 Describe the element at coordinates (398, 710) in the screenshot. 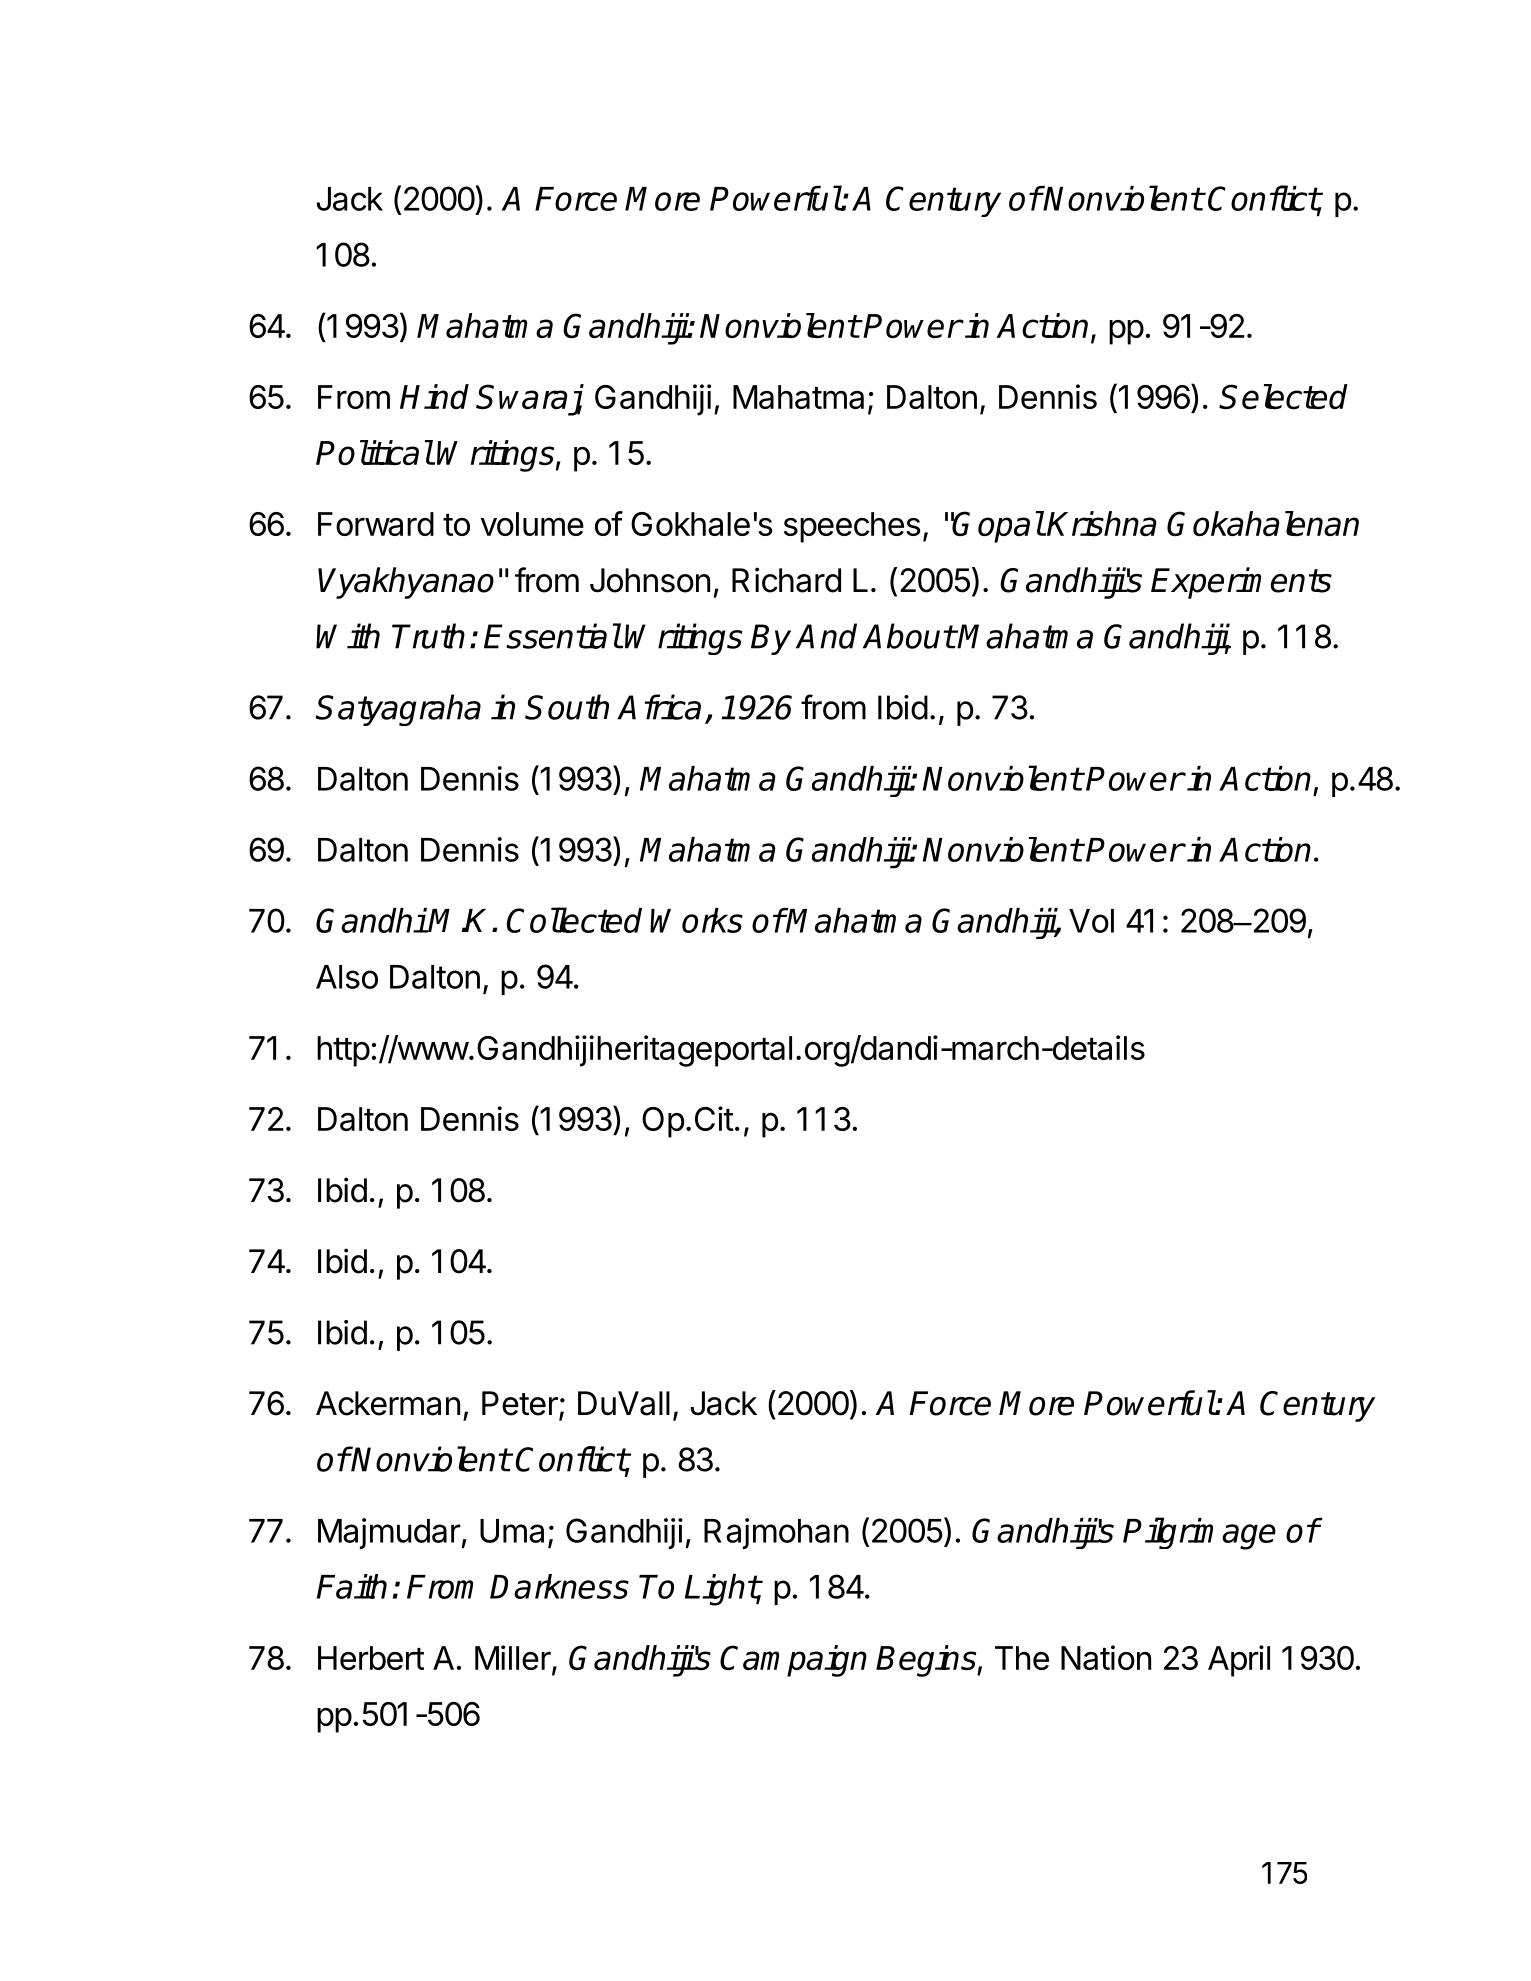

I see `Satyagraha` at that location.
